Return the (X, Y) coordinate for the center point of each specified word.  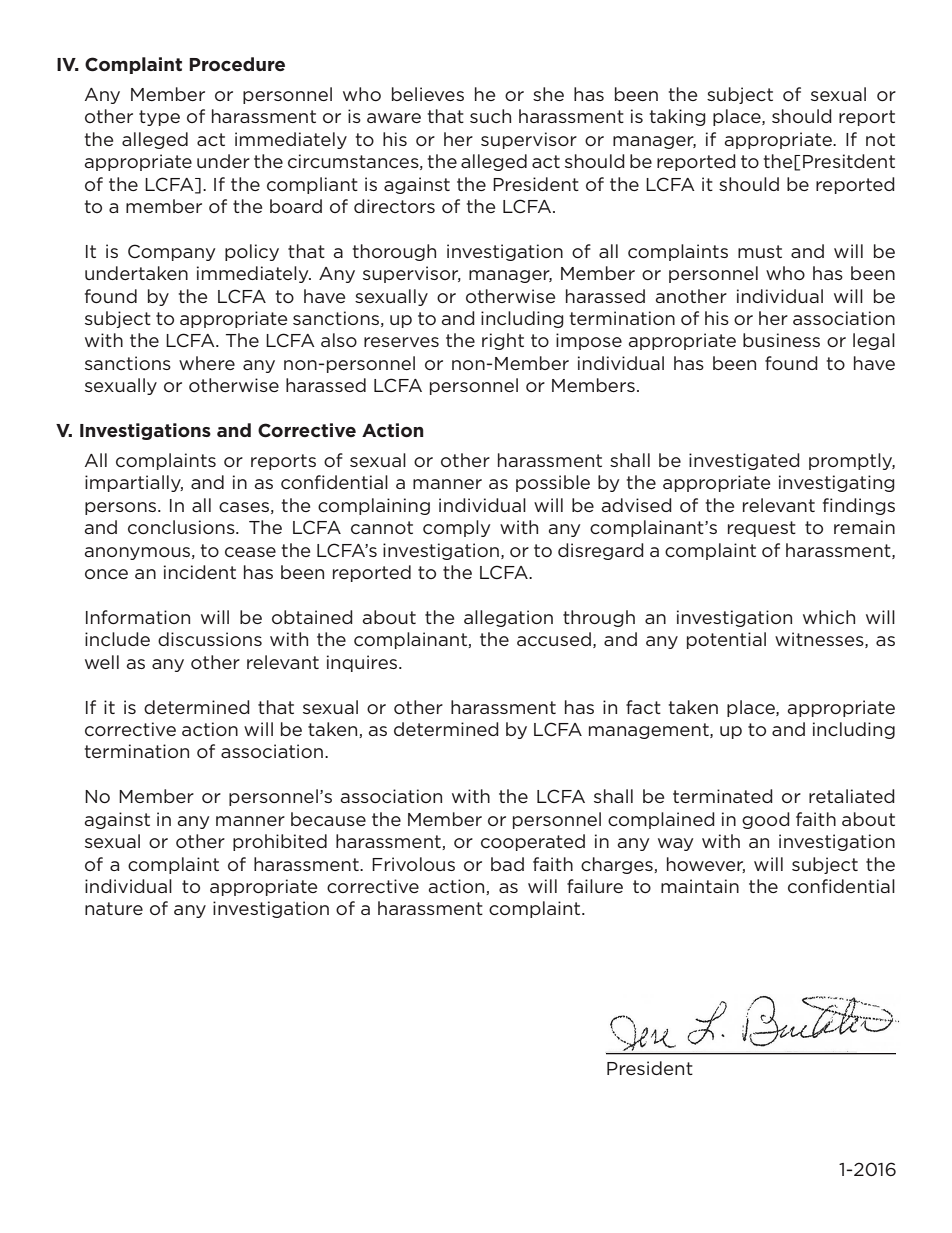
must (760, 251)
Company (171, 252)
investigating (837, 483)
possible (553, 483)
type (159, 118)
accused (554, 639)
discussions (210, 639)
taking (678, 117)
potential (726, 640)
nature (114, 908)
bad (507, 864)
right (503, 341)
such (490, 116)
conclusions (182, 527)
